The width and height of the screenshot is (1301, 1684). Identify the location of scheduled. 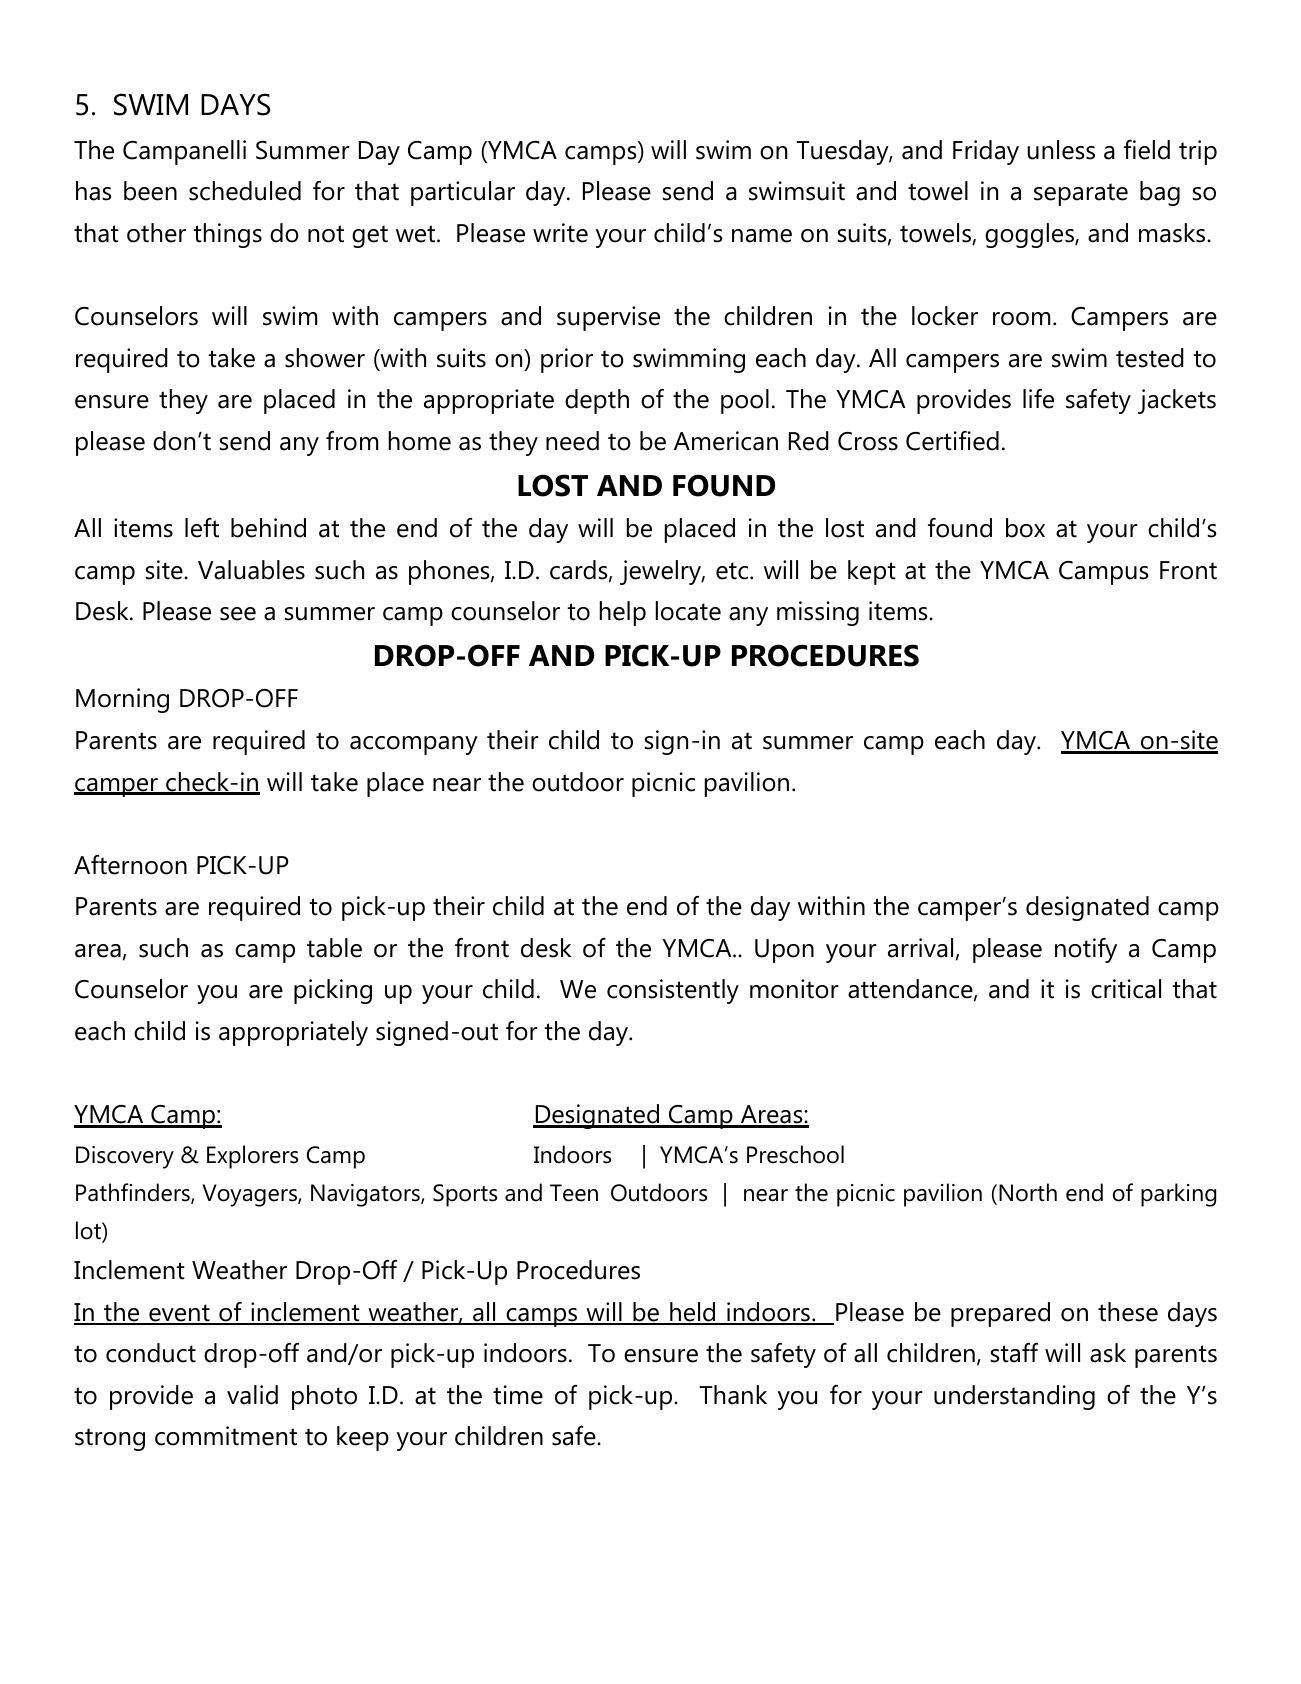
(245, 191).
